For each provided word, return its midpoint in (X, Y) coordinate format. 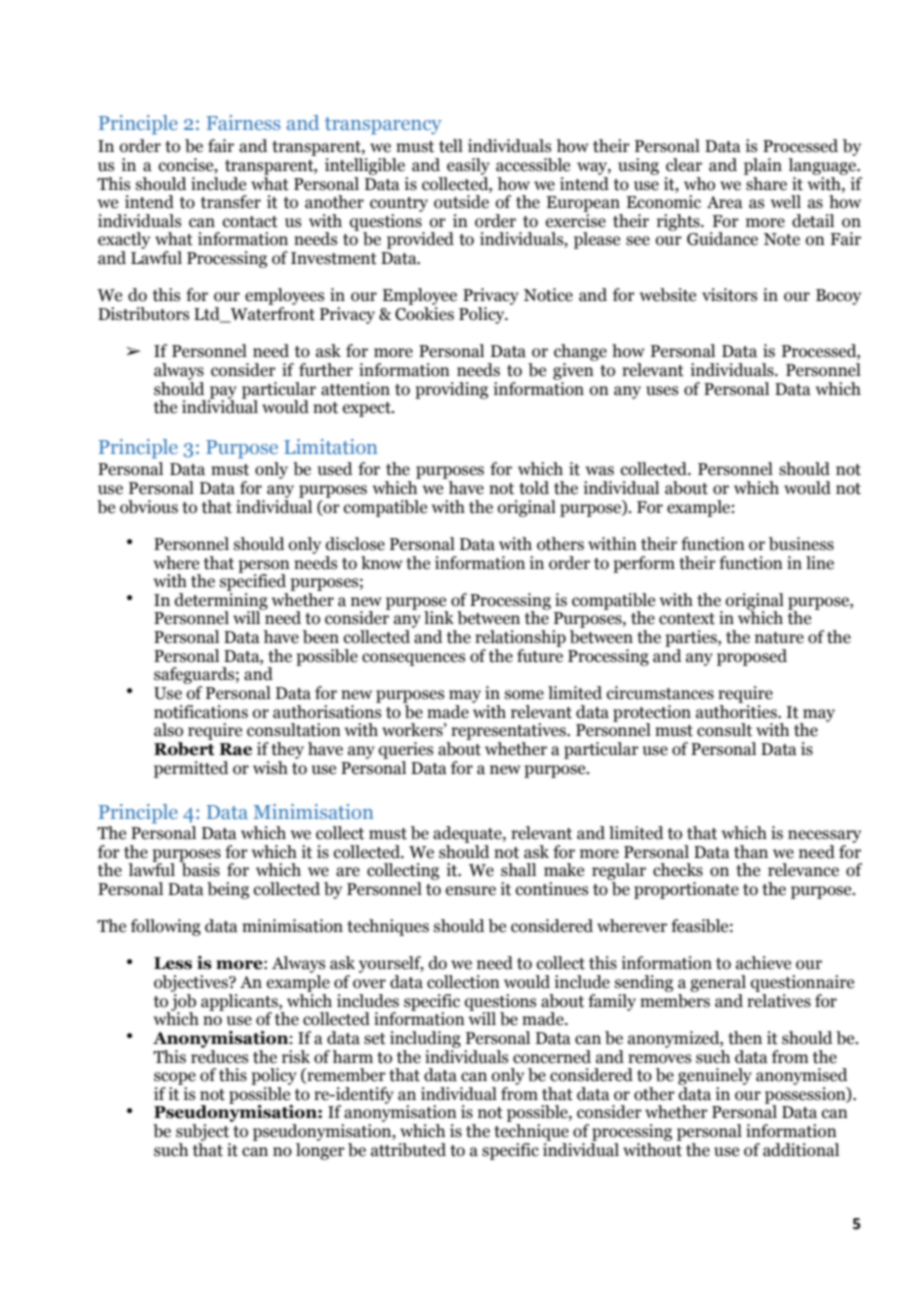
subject (202, 1132)
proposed (752, 657)
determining (221, 601)
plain (763, 166)
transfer (231, 202)
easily (468, 166)
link (439, 617)
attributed (408, 1150)
